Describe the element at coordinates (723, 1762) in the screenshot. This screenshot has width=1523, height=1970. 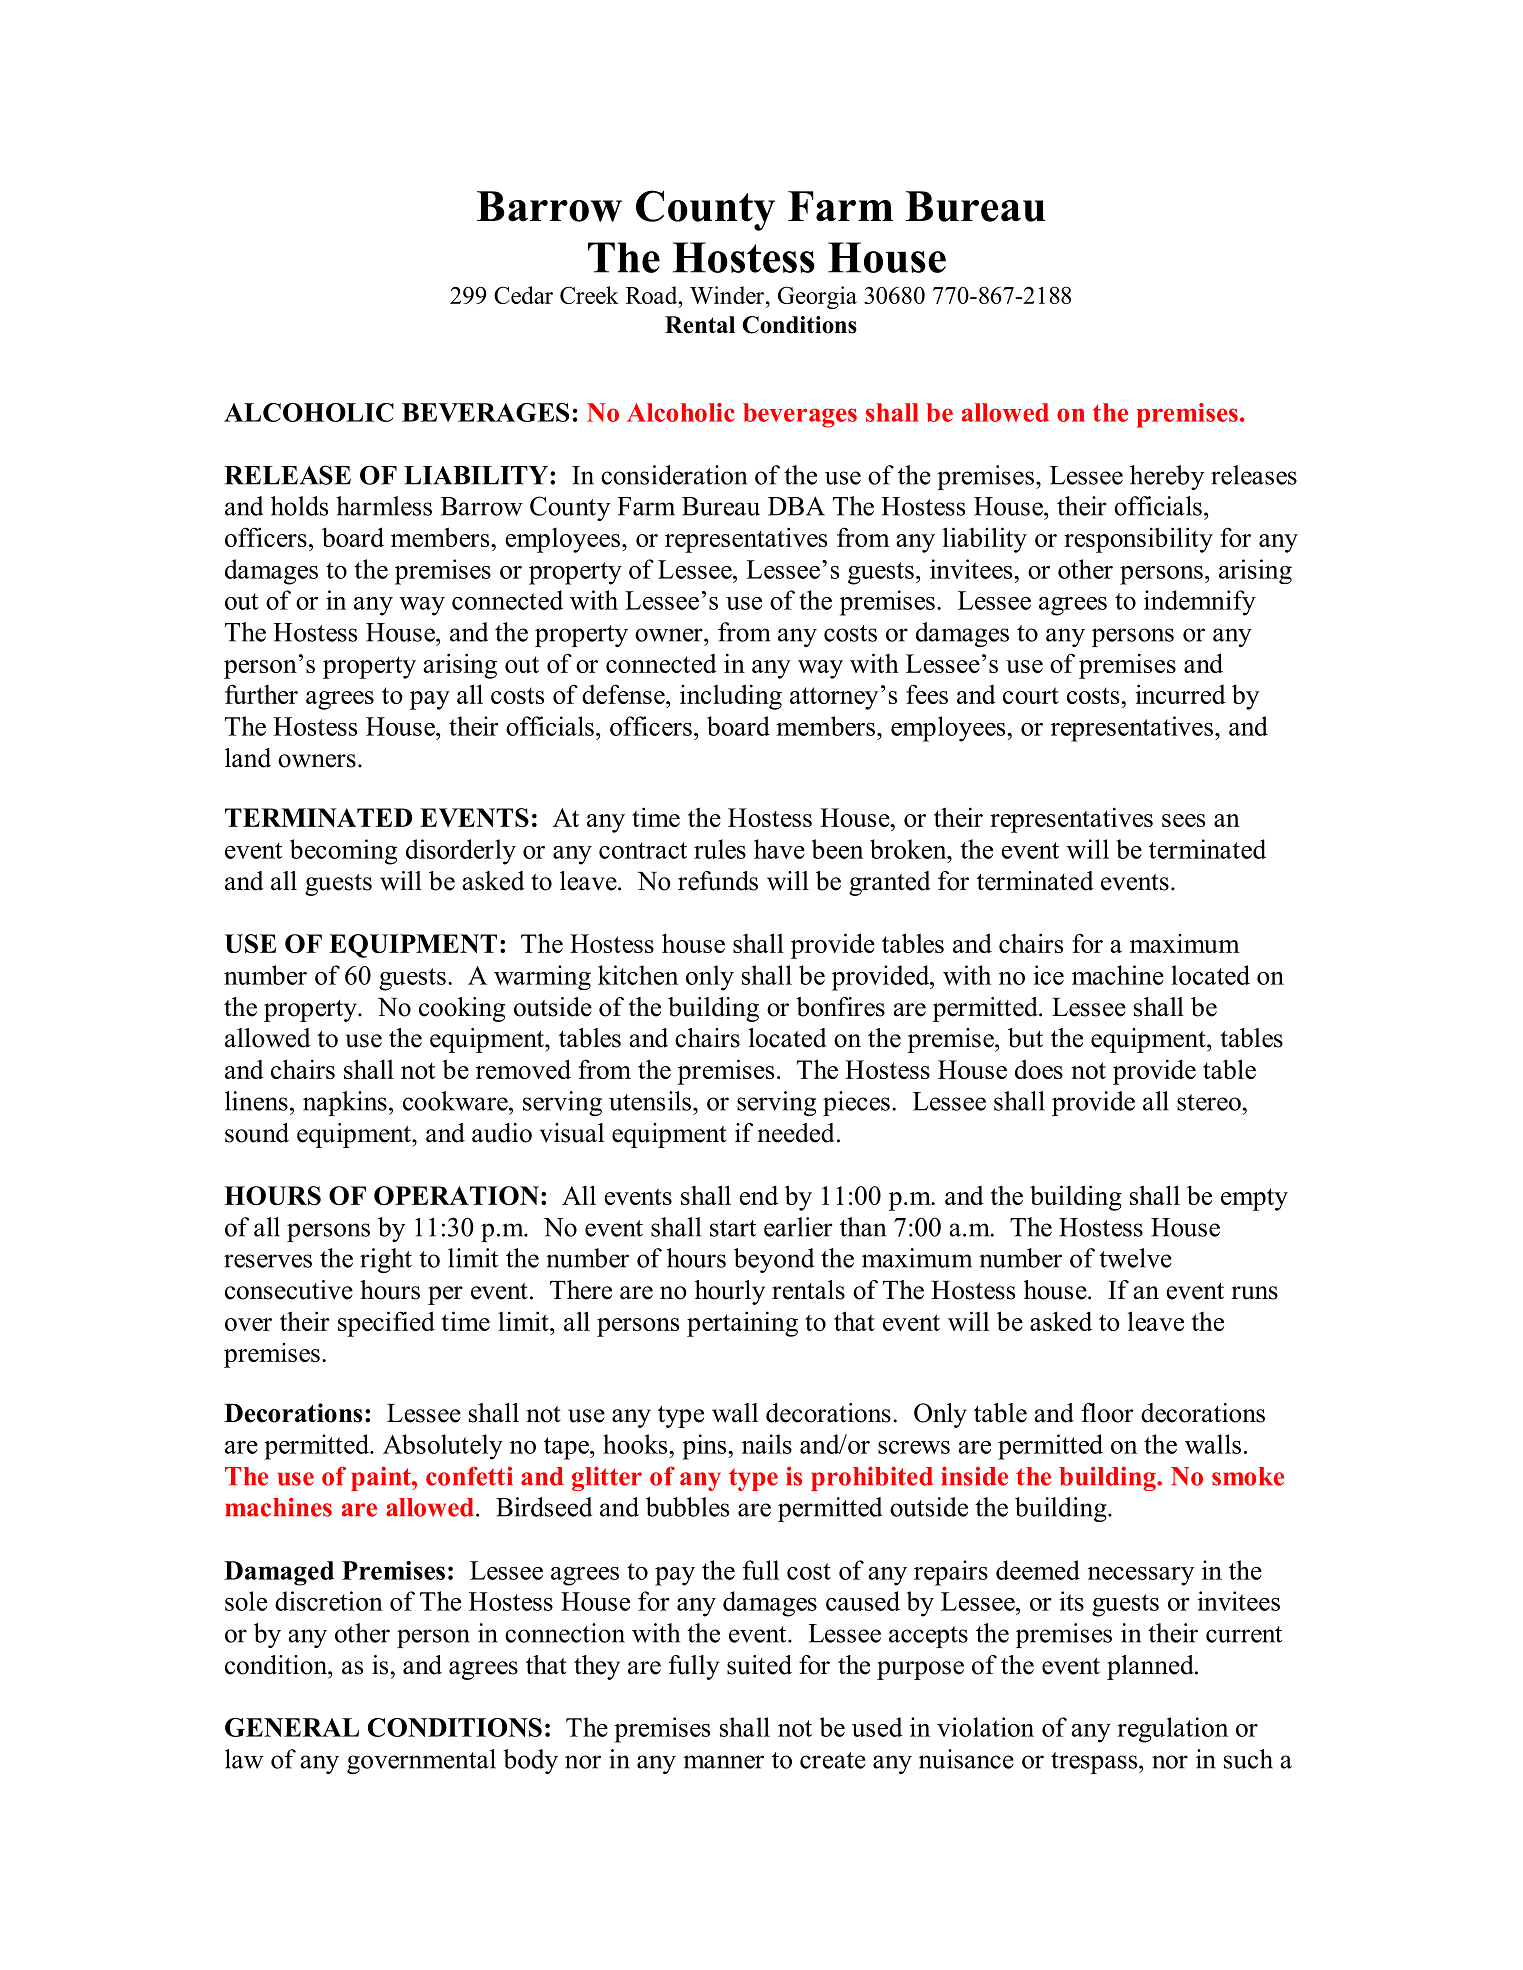
I see `manner` at that location.
